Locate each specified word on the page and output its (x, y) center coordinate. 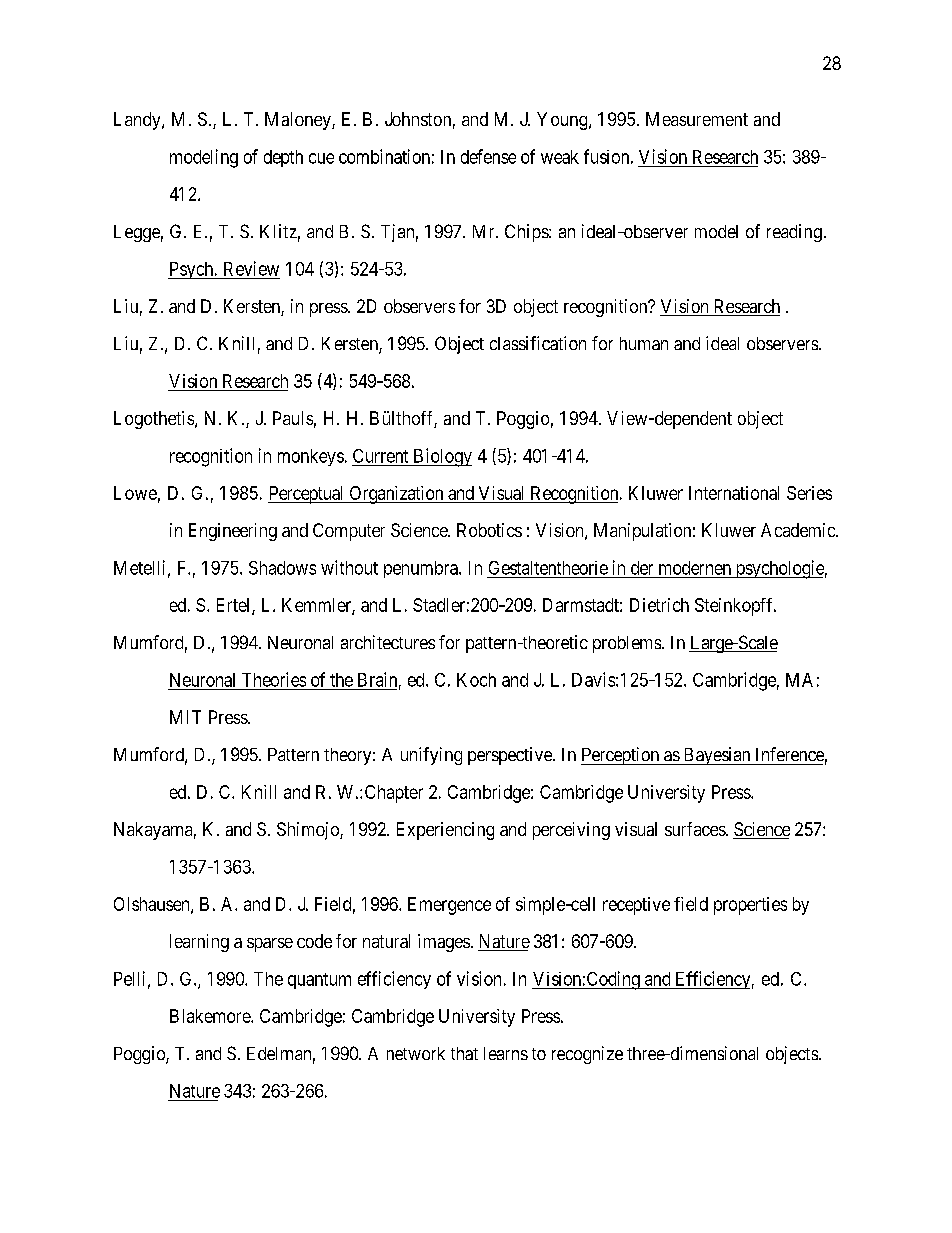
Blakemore (211, 1016)
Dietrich (659, 605)
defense (488, 156)
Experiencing (445, 831)
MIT (185, 717)
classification (538, 343)
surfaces (696, 829)
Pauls (293, 418)
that (464, 1053)
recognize (587, 1055)
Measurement (697, 119)
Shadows (282, 568)
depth (283, 158)
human (644, 343)
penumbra (422, 569)
